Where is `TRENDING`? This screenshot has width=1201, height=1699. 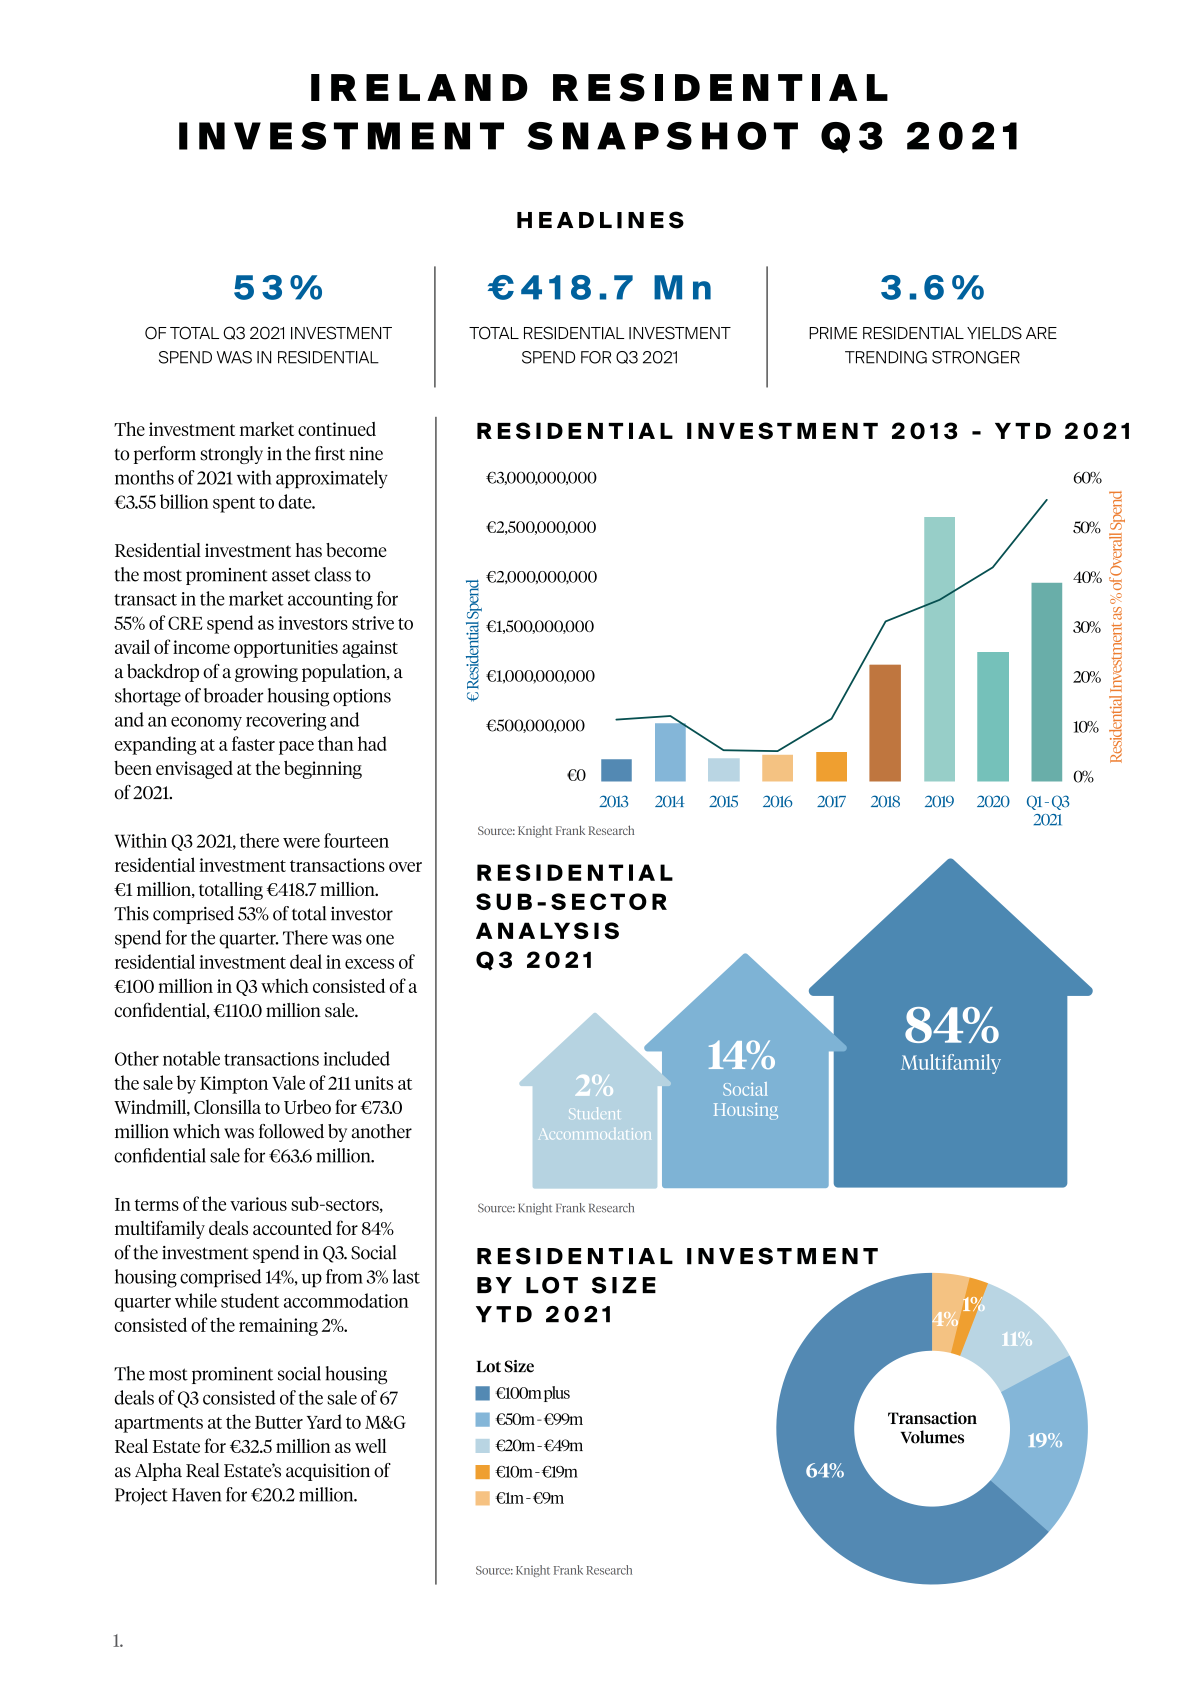 TRENDING is located at coordinates (886, 357).
